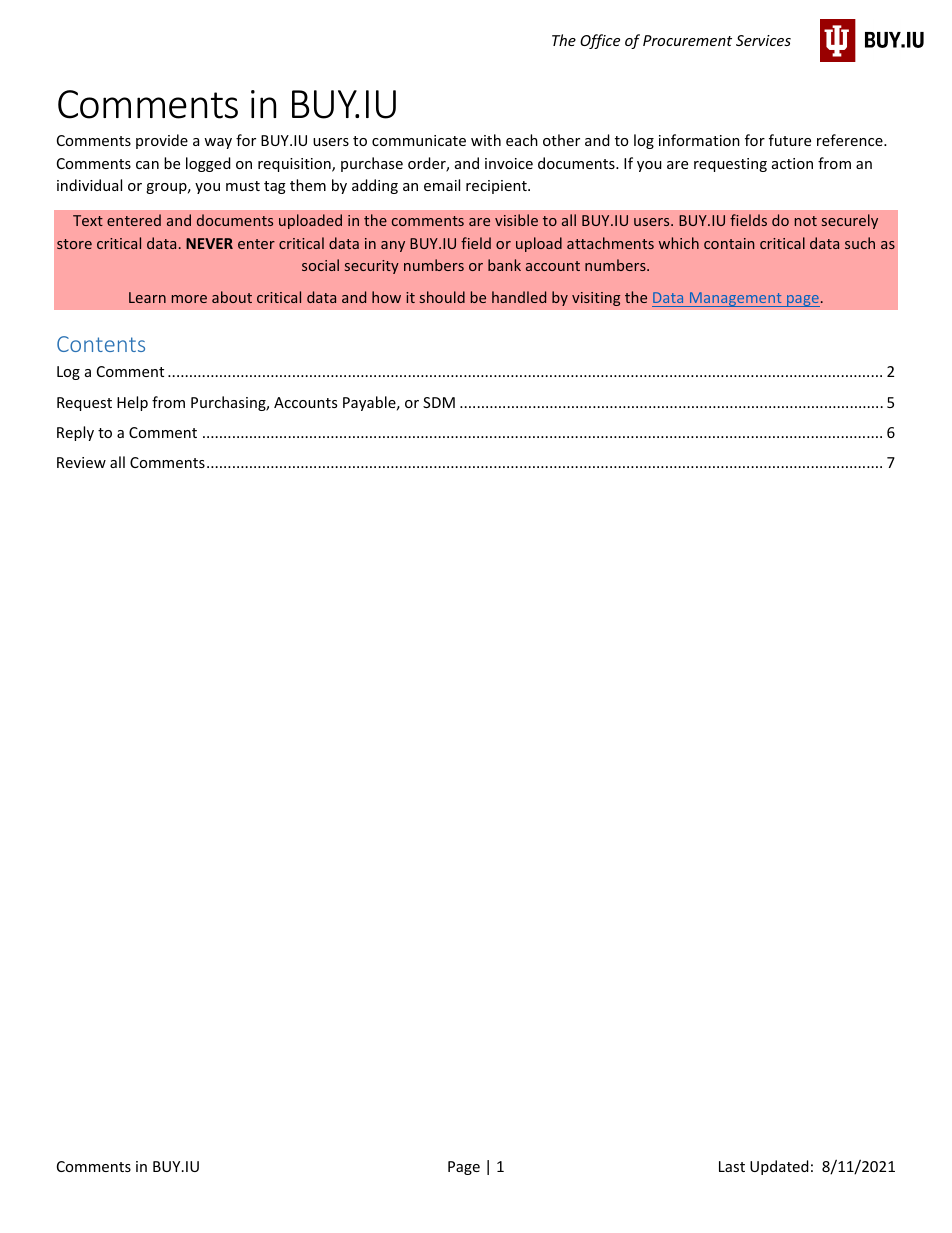 This screenshot has width=952, height=1233. What do you see at coordinates (732, 1166) in the screenshot?
I see `Last` at bounding box center [732, 1166].
